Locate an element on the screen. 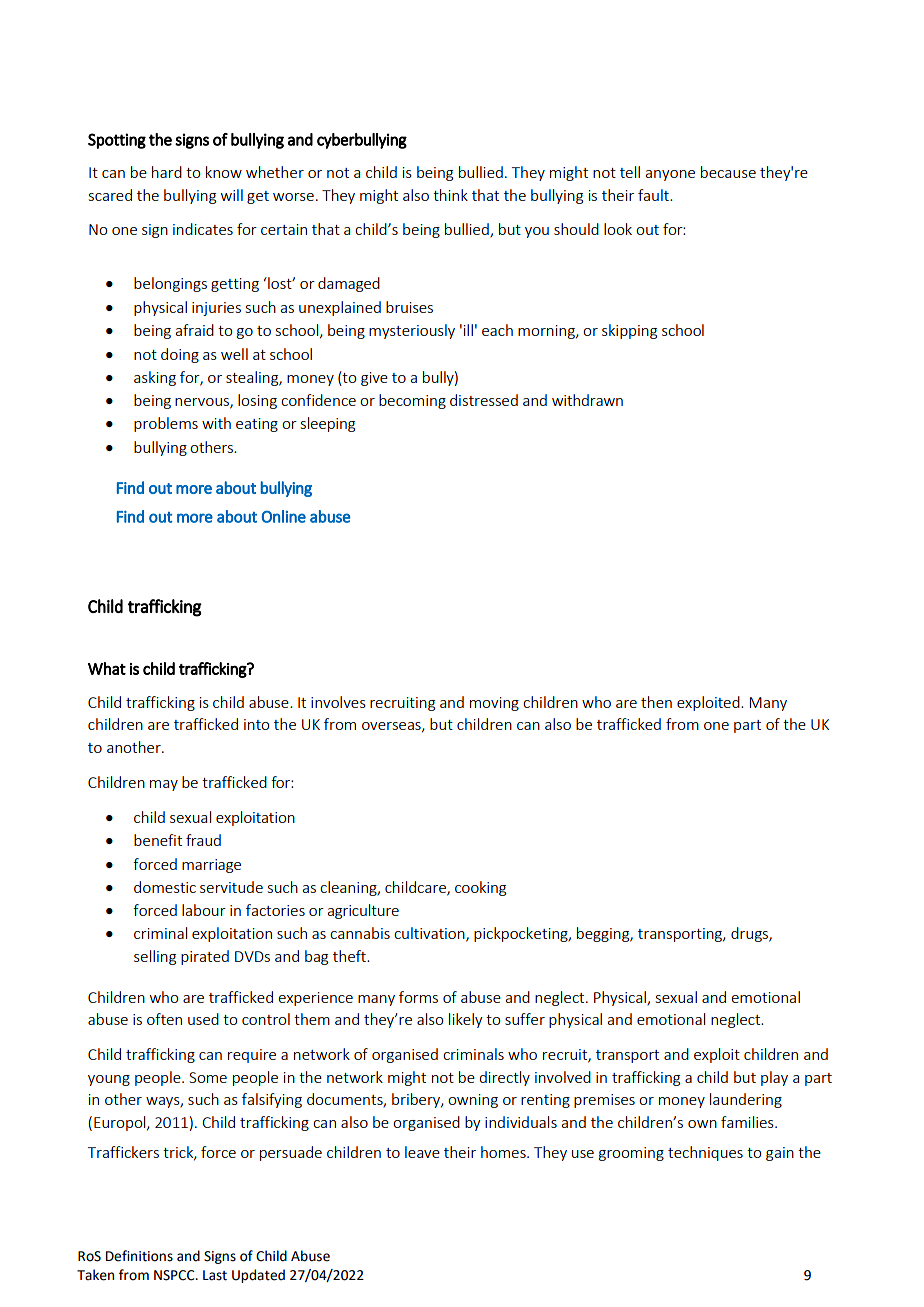  becoming is located at coordinates (412, 401).
